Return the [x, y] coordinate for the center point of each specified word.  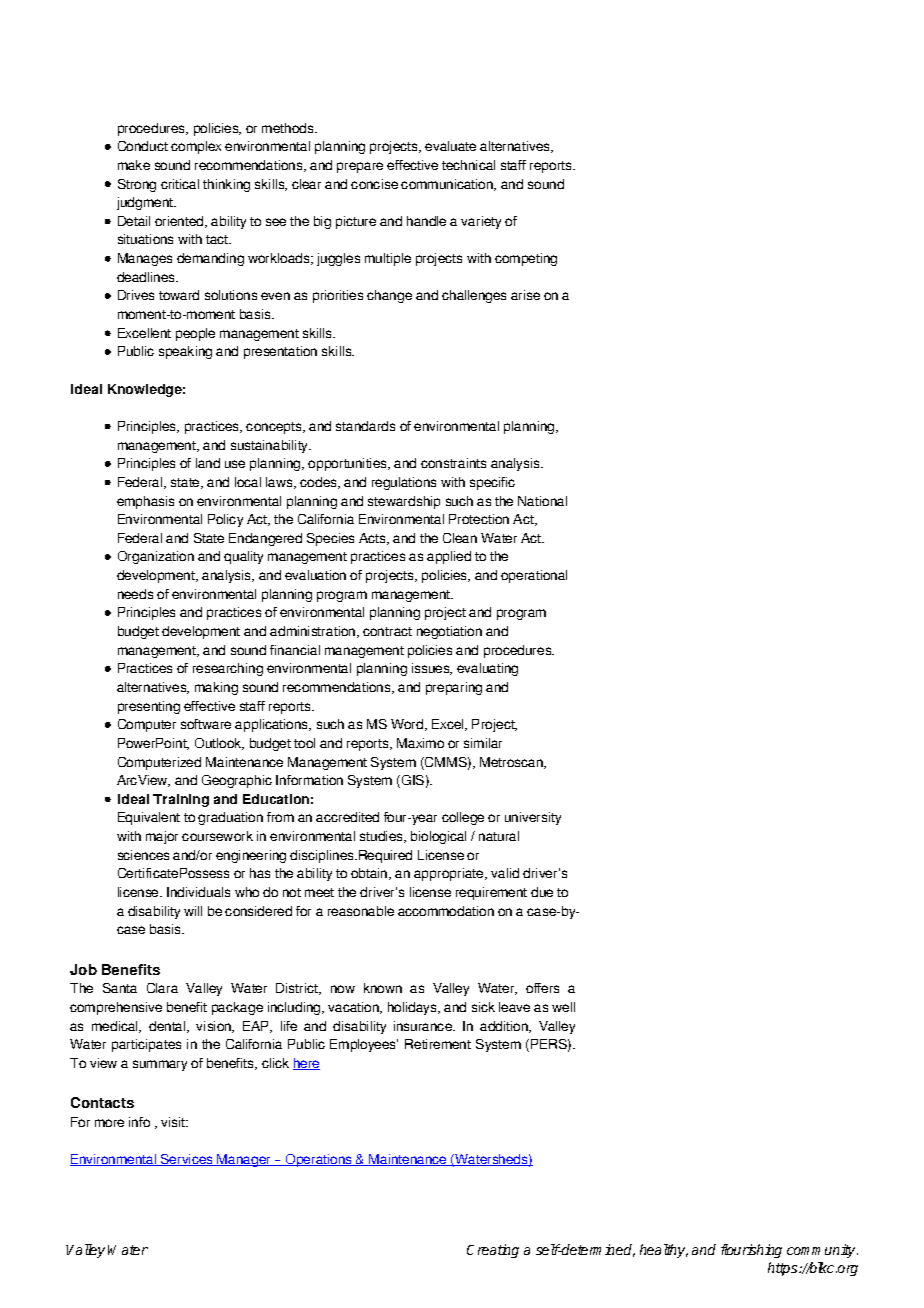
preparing [454, 688]
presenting [149, 707]
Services [187, 1160]
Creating [493, 1251]
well [563, 1007]
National [542, 501]
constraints [453, 463]
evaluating [487, 669]
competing [526, 259]
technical [468, 165]
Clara [162, 988]
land [208, 463]
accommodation [446, 911]
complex [196, 147]
